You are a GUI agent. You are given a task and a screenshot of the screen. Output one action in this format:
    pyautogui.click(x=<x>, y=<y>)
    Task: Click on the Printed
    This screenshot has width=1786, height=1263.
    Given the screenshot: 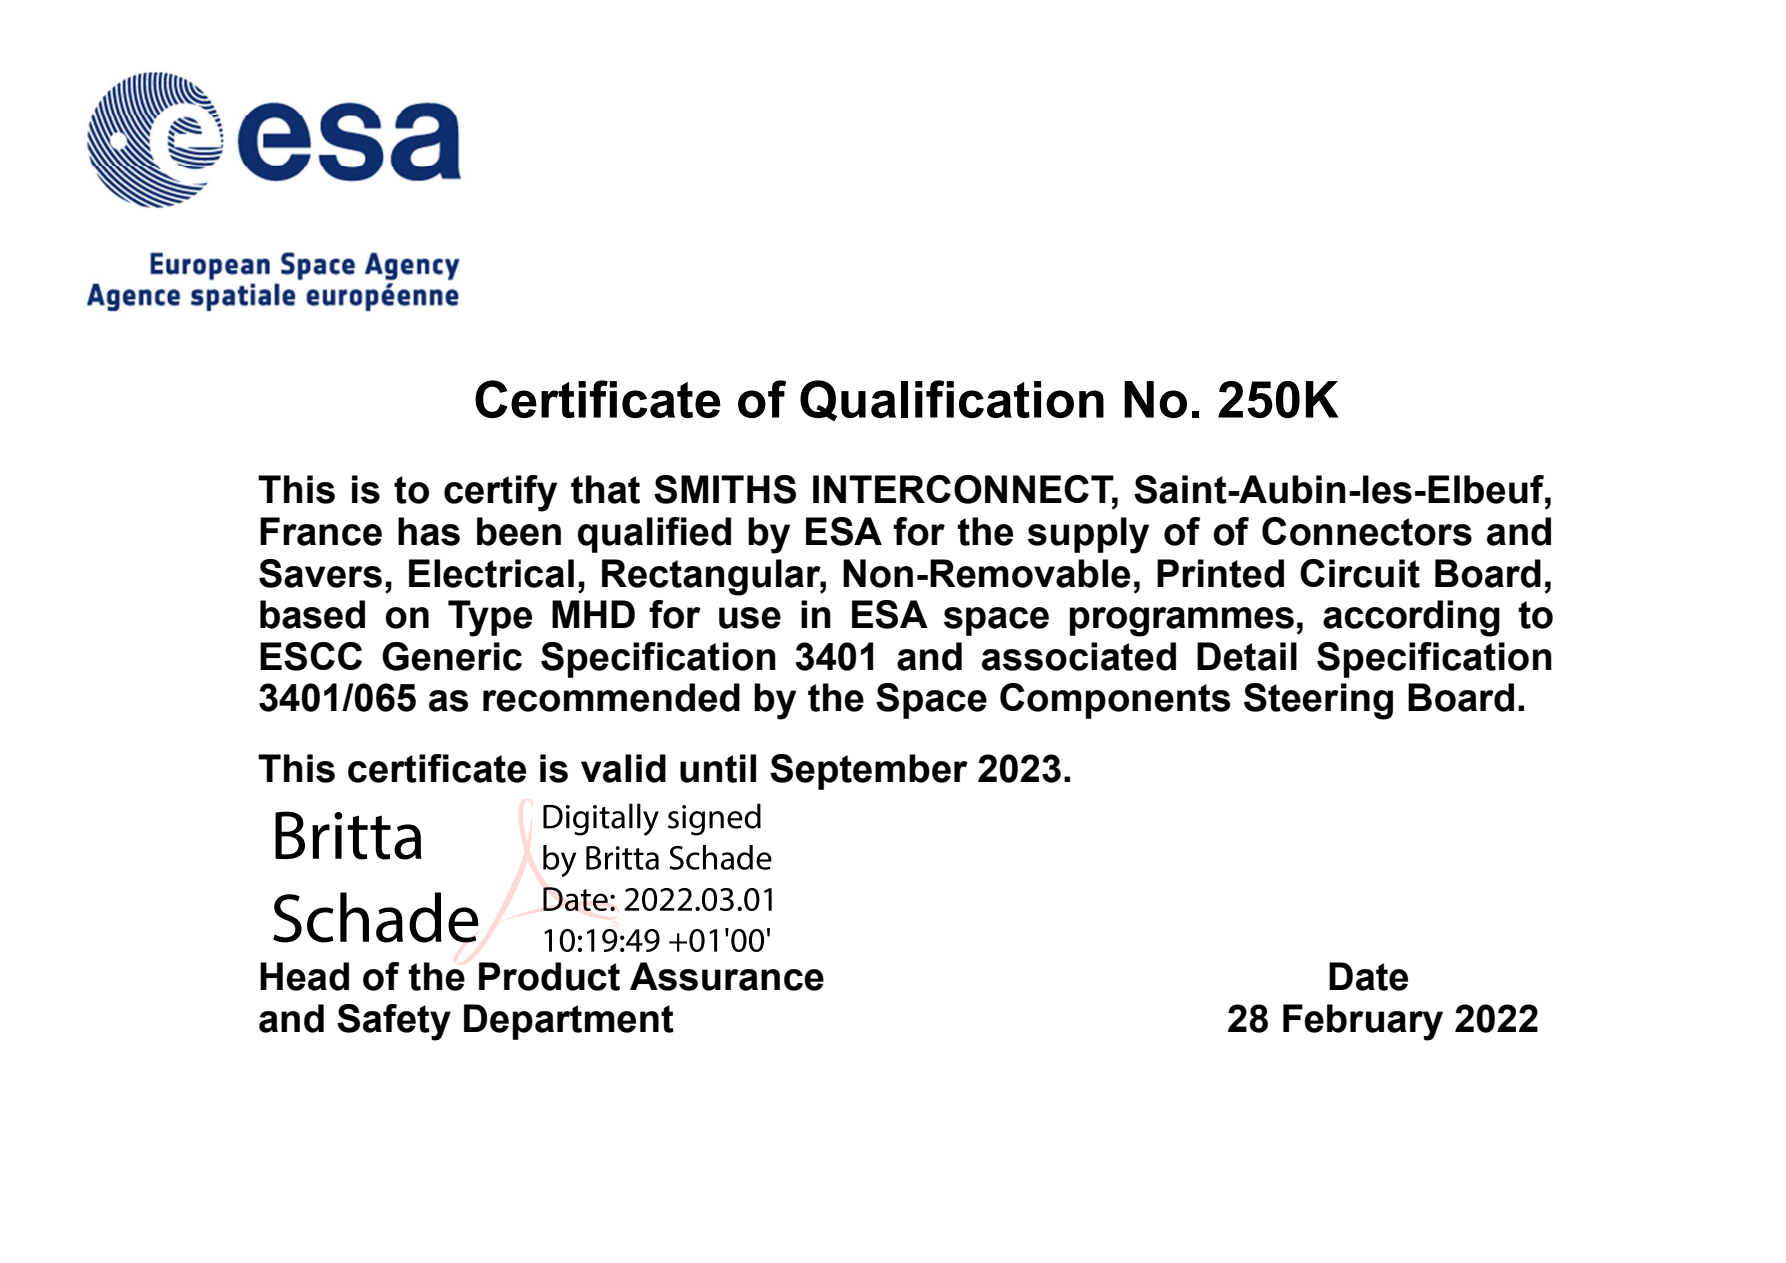 What is the action you would take?
    pyautogui.click(x=1220, y=573)
